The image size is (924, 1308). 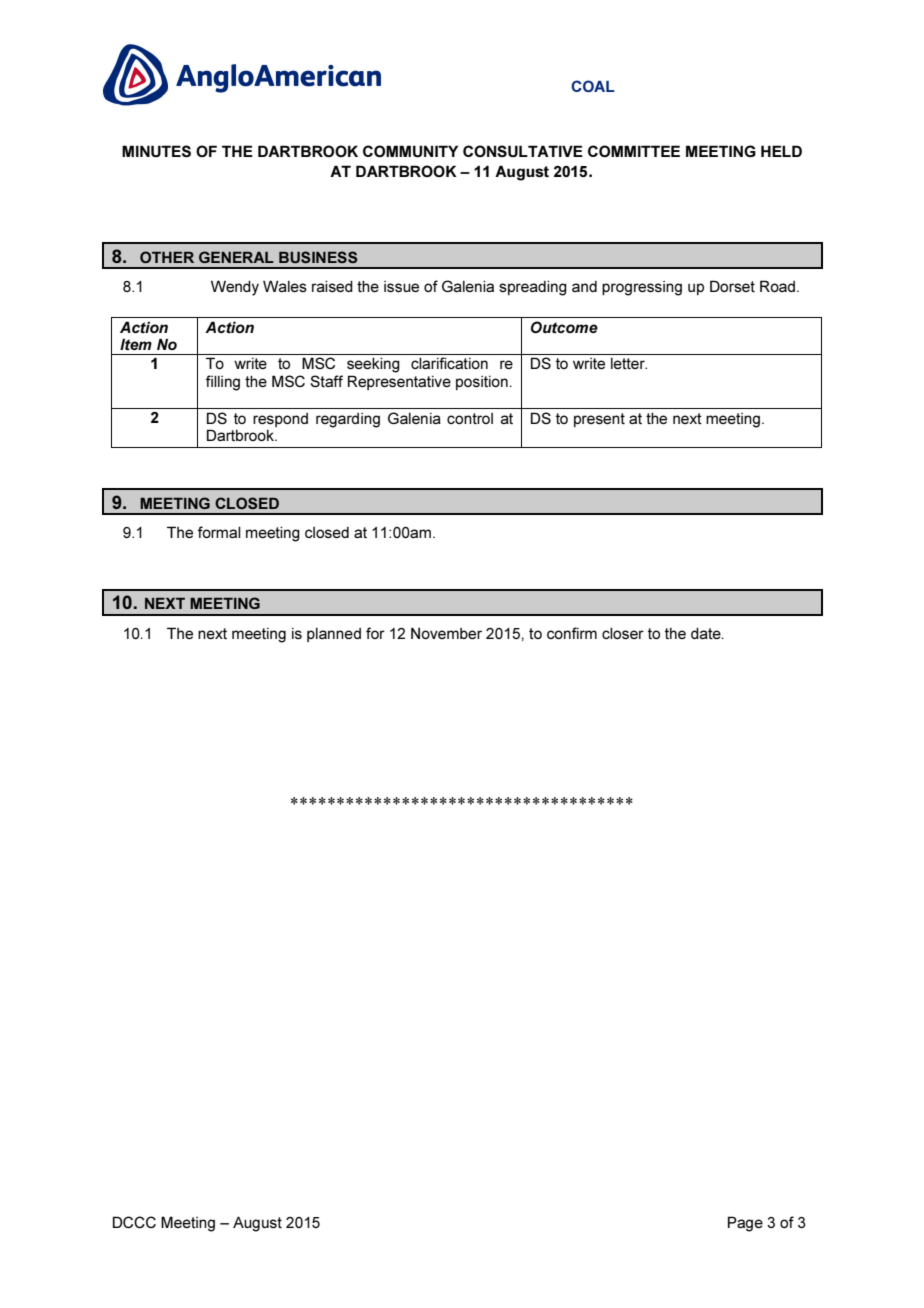 I want to click on control, so click(x=470, y=418).
